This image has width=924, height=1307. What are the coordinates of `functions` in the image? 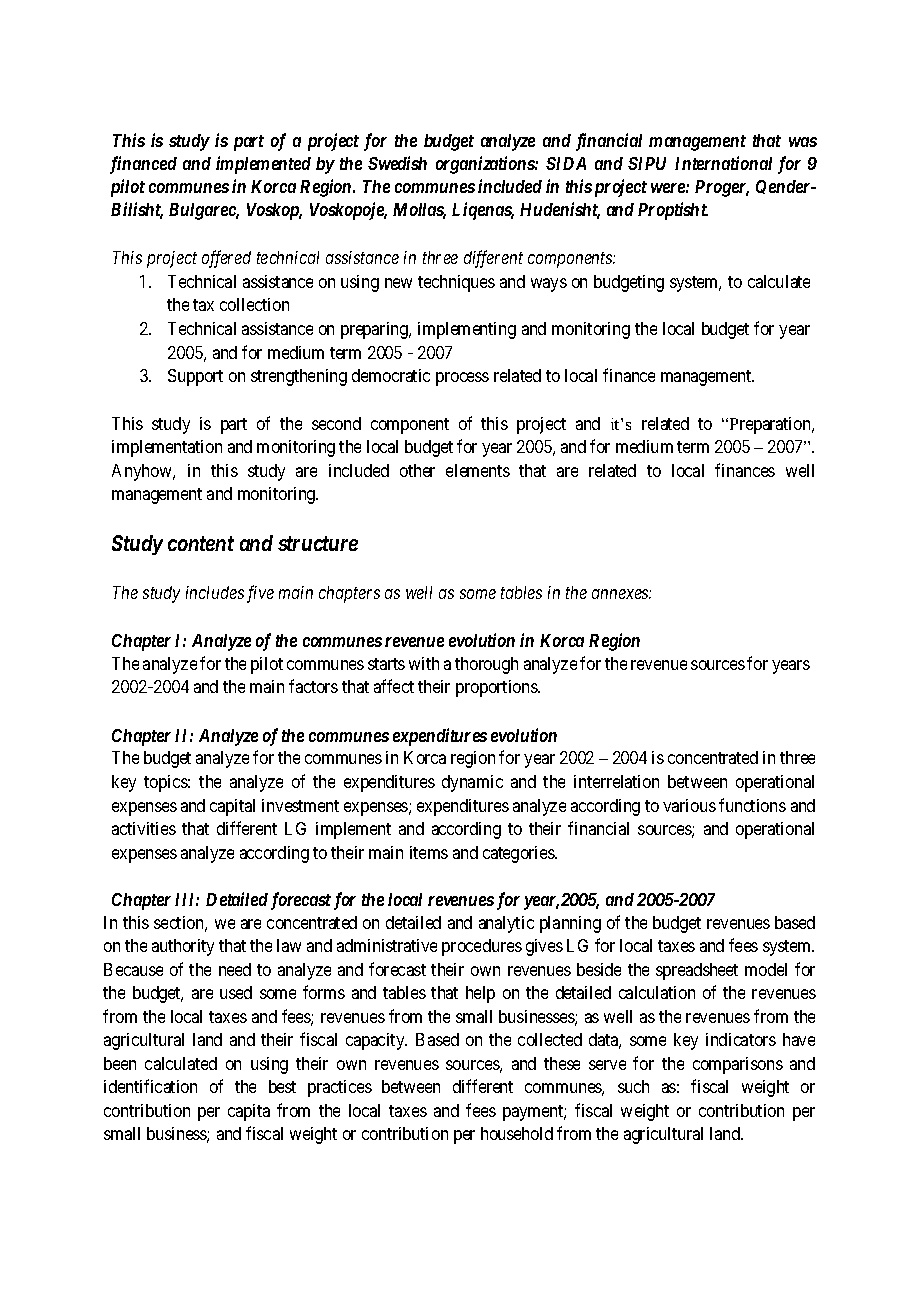 It's located at (752, 805).
